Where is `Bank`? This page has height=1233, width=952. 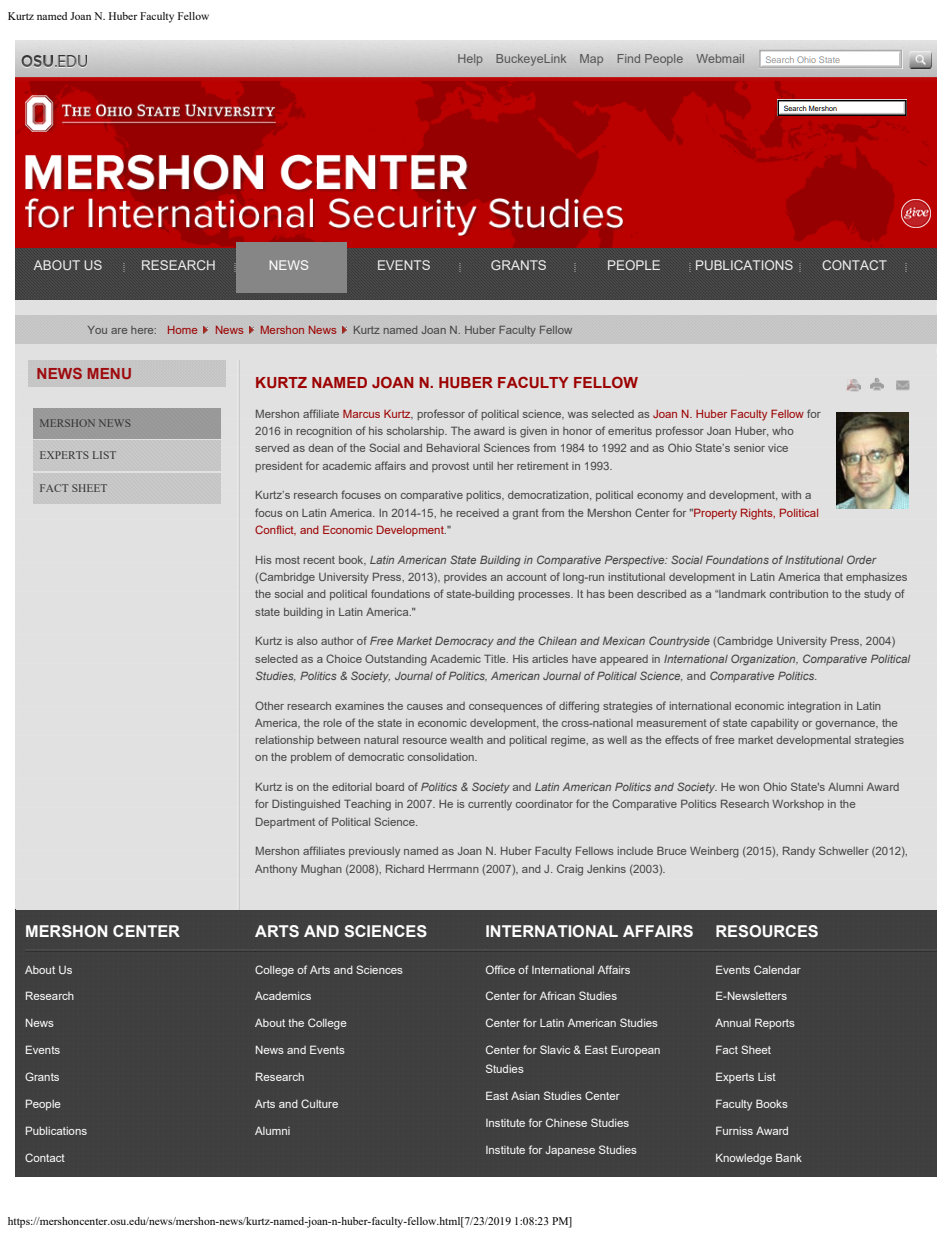 Bank is located at coordinates (789, 1157).
